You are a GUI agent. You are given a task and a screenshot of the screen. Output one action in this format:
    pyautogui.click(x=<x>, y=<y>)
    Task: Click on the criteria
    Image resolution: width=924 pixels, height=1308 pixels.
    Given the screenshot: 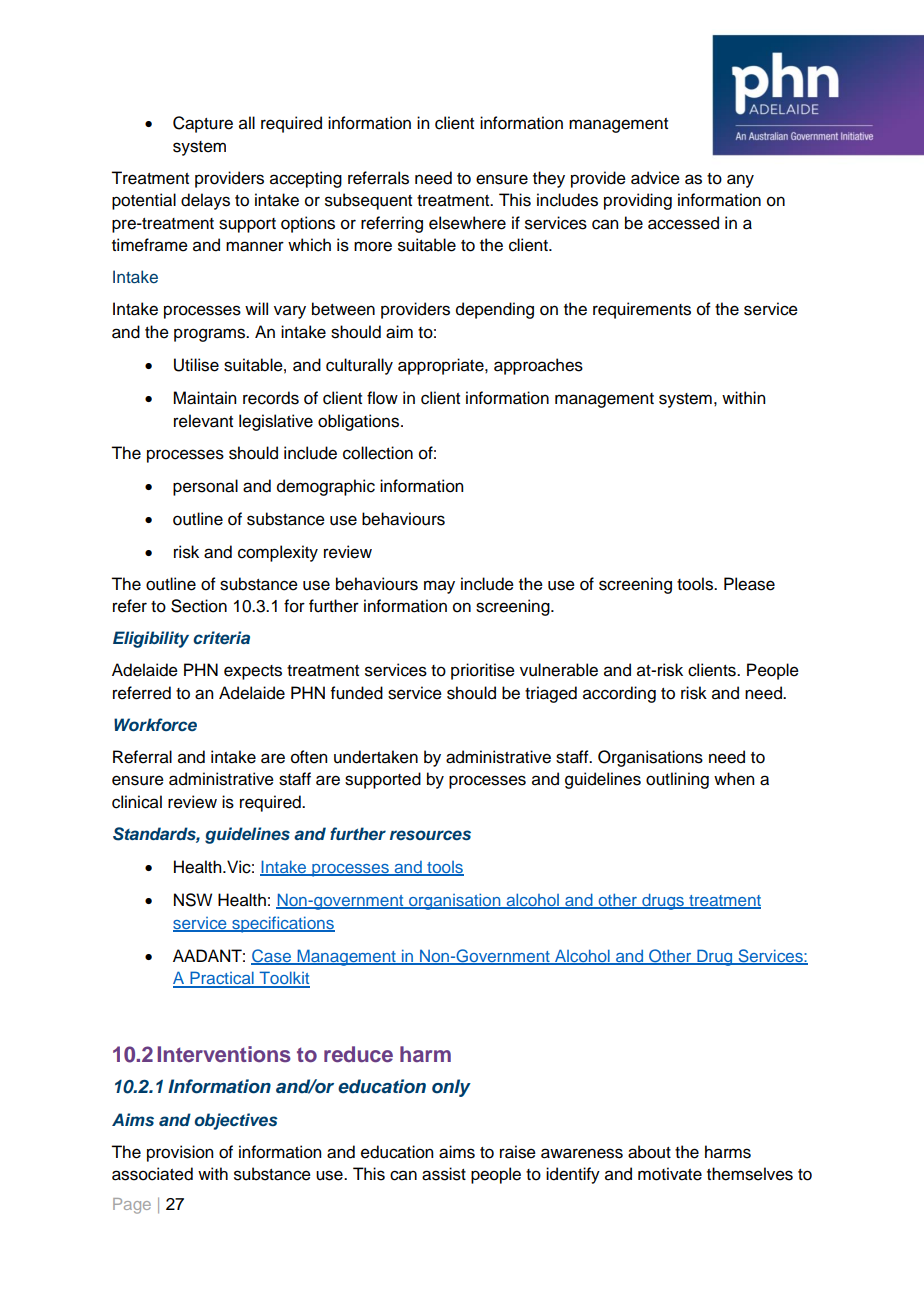 What is the action you would take?
    pyautogui.click(x=221, y=637)
